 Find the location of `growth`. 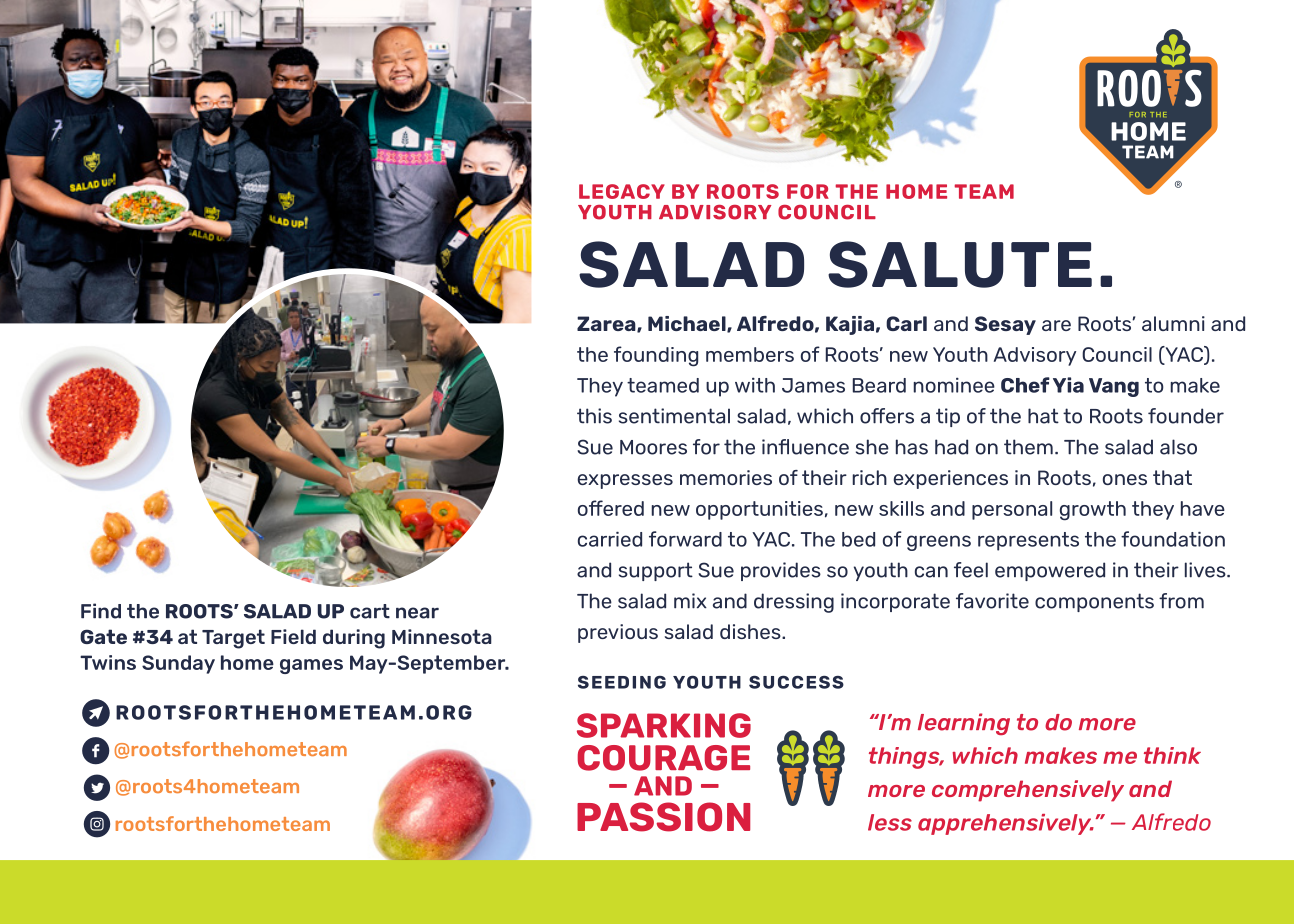

growth is located at coordinates (1093, 511).
